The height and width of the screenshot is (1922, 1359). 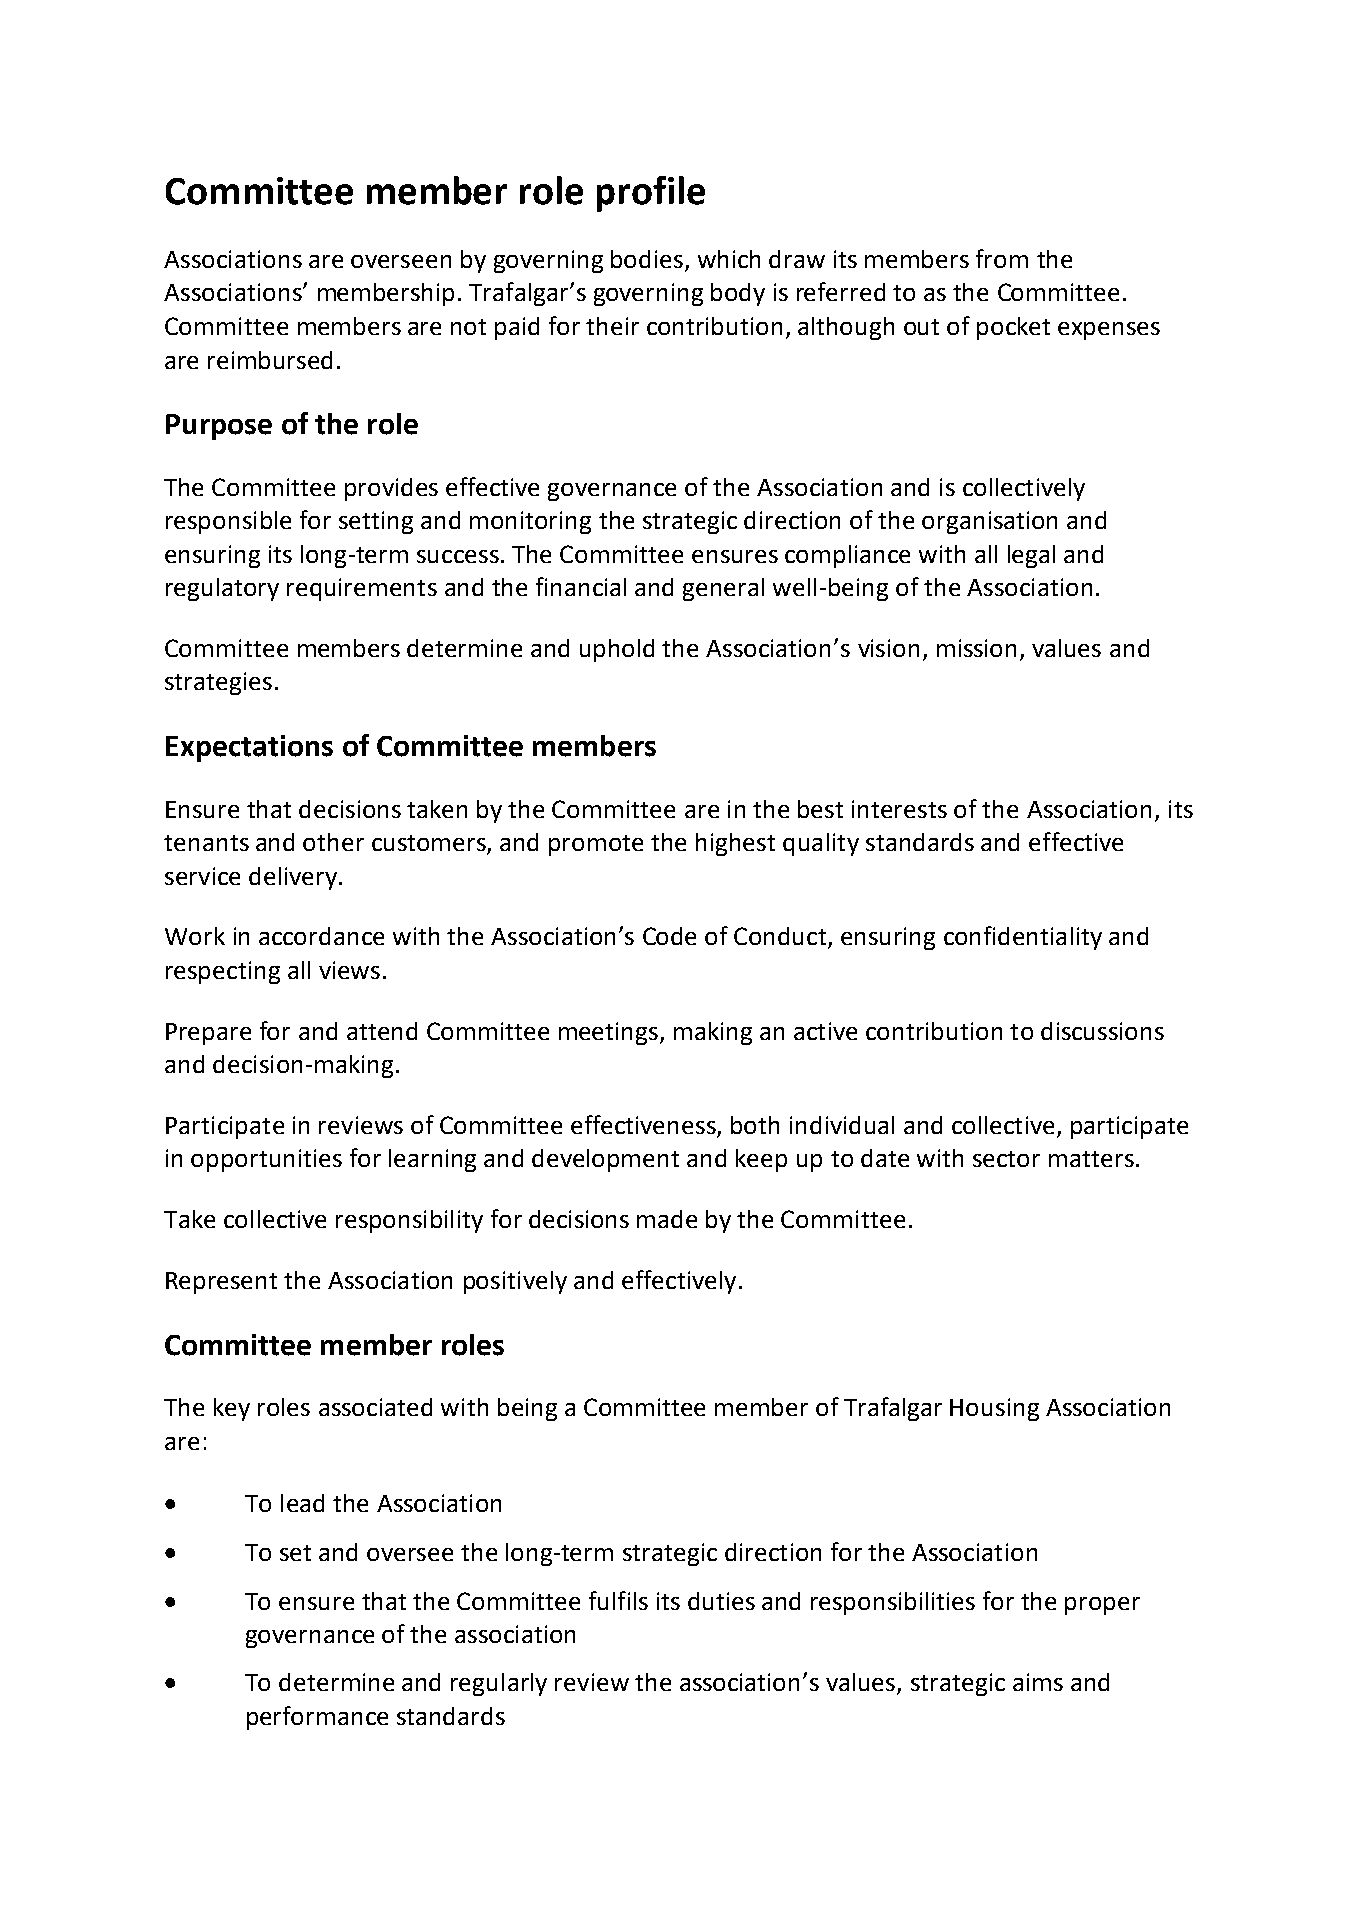 What do you see at coordinates (321, 936) in the screenshot?
I see `accordance` at bounding box center [321, 936].
